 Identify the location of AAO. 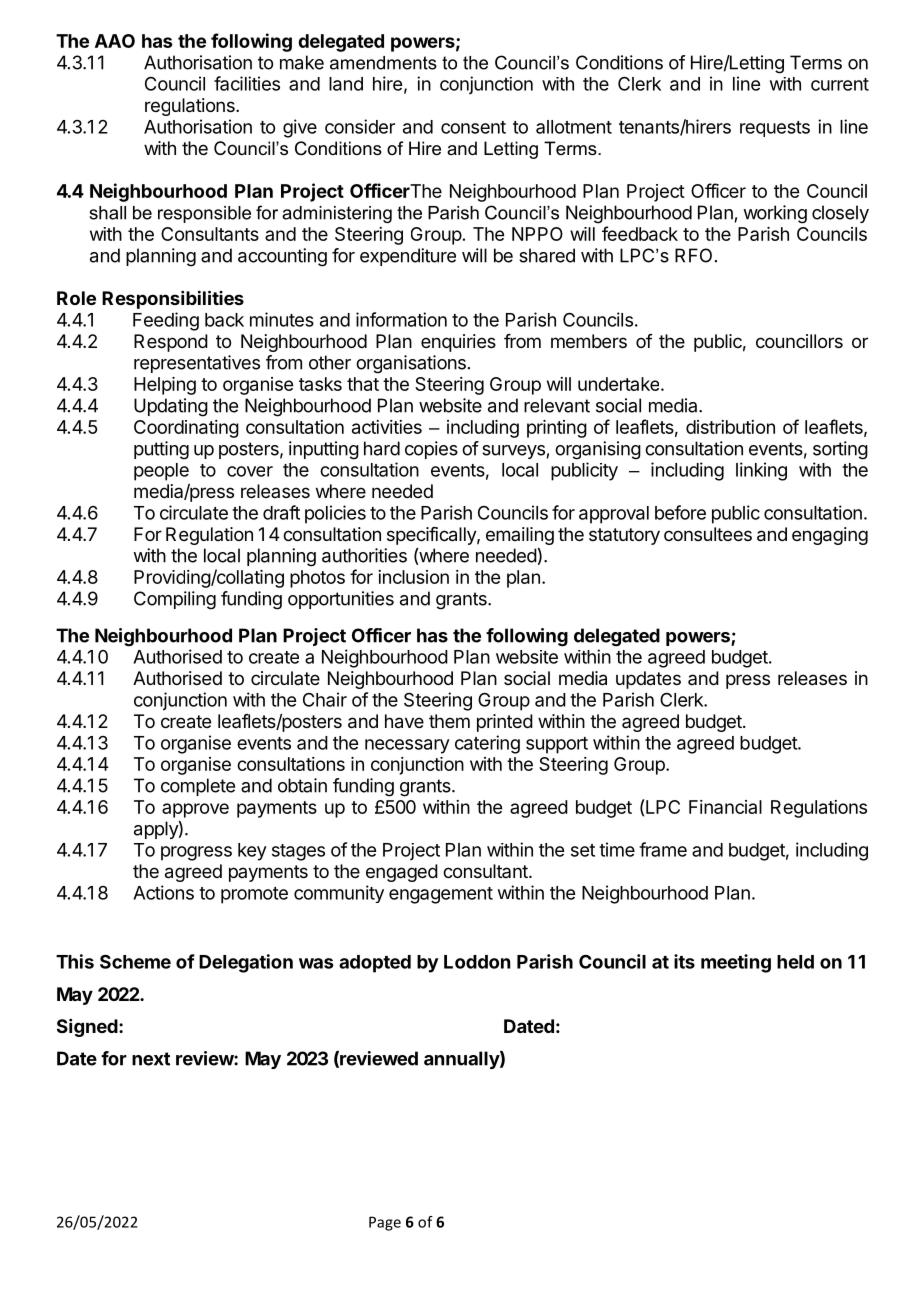
(115, 41).
